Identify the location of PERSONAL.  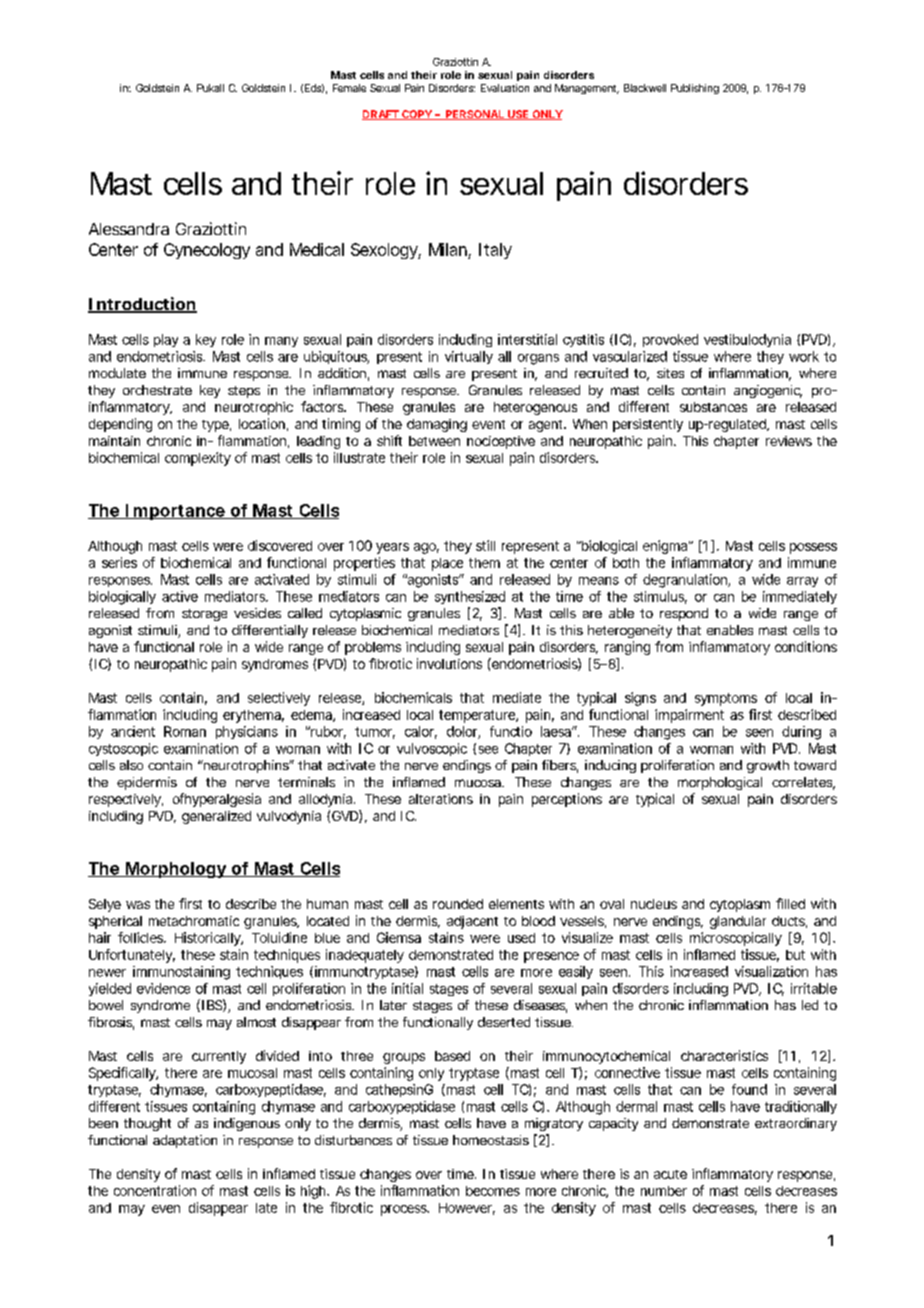
(474, 115).
